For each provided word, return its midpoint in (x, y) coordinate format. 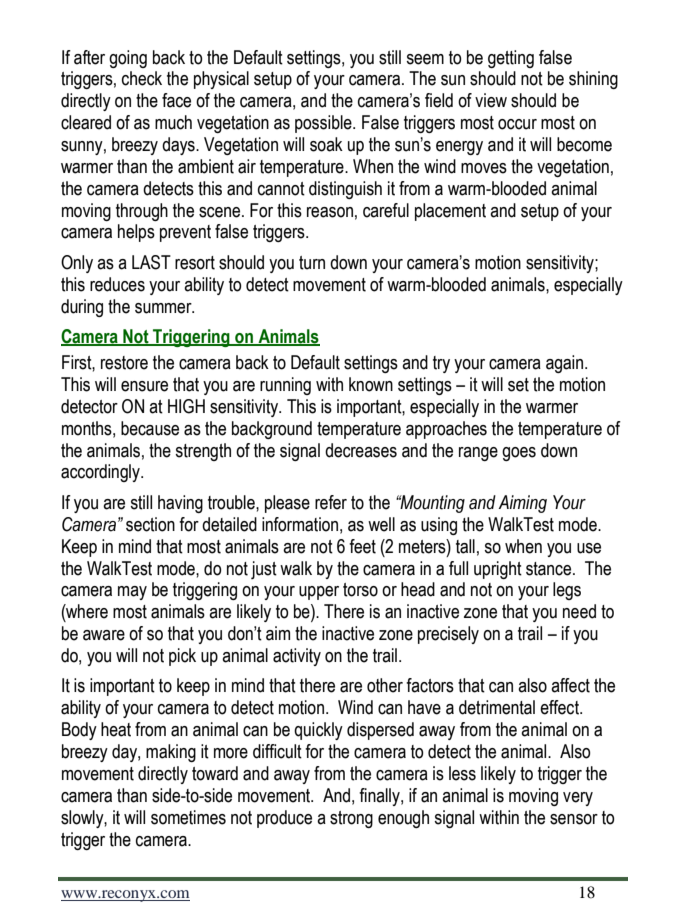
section (150, 524)
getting (511, 59)
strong (351, 819)
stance (550, 569)
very (578, 799)
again (566, 364)
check (142, 78)
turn (312, 263)
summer (164, 308)
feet (362, 546)
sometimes (188, 817)
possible (324, 124)
